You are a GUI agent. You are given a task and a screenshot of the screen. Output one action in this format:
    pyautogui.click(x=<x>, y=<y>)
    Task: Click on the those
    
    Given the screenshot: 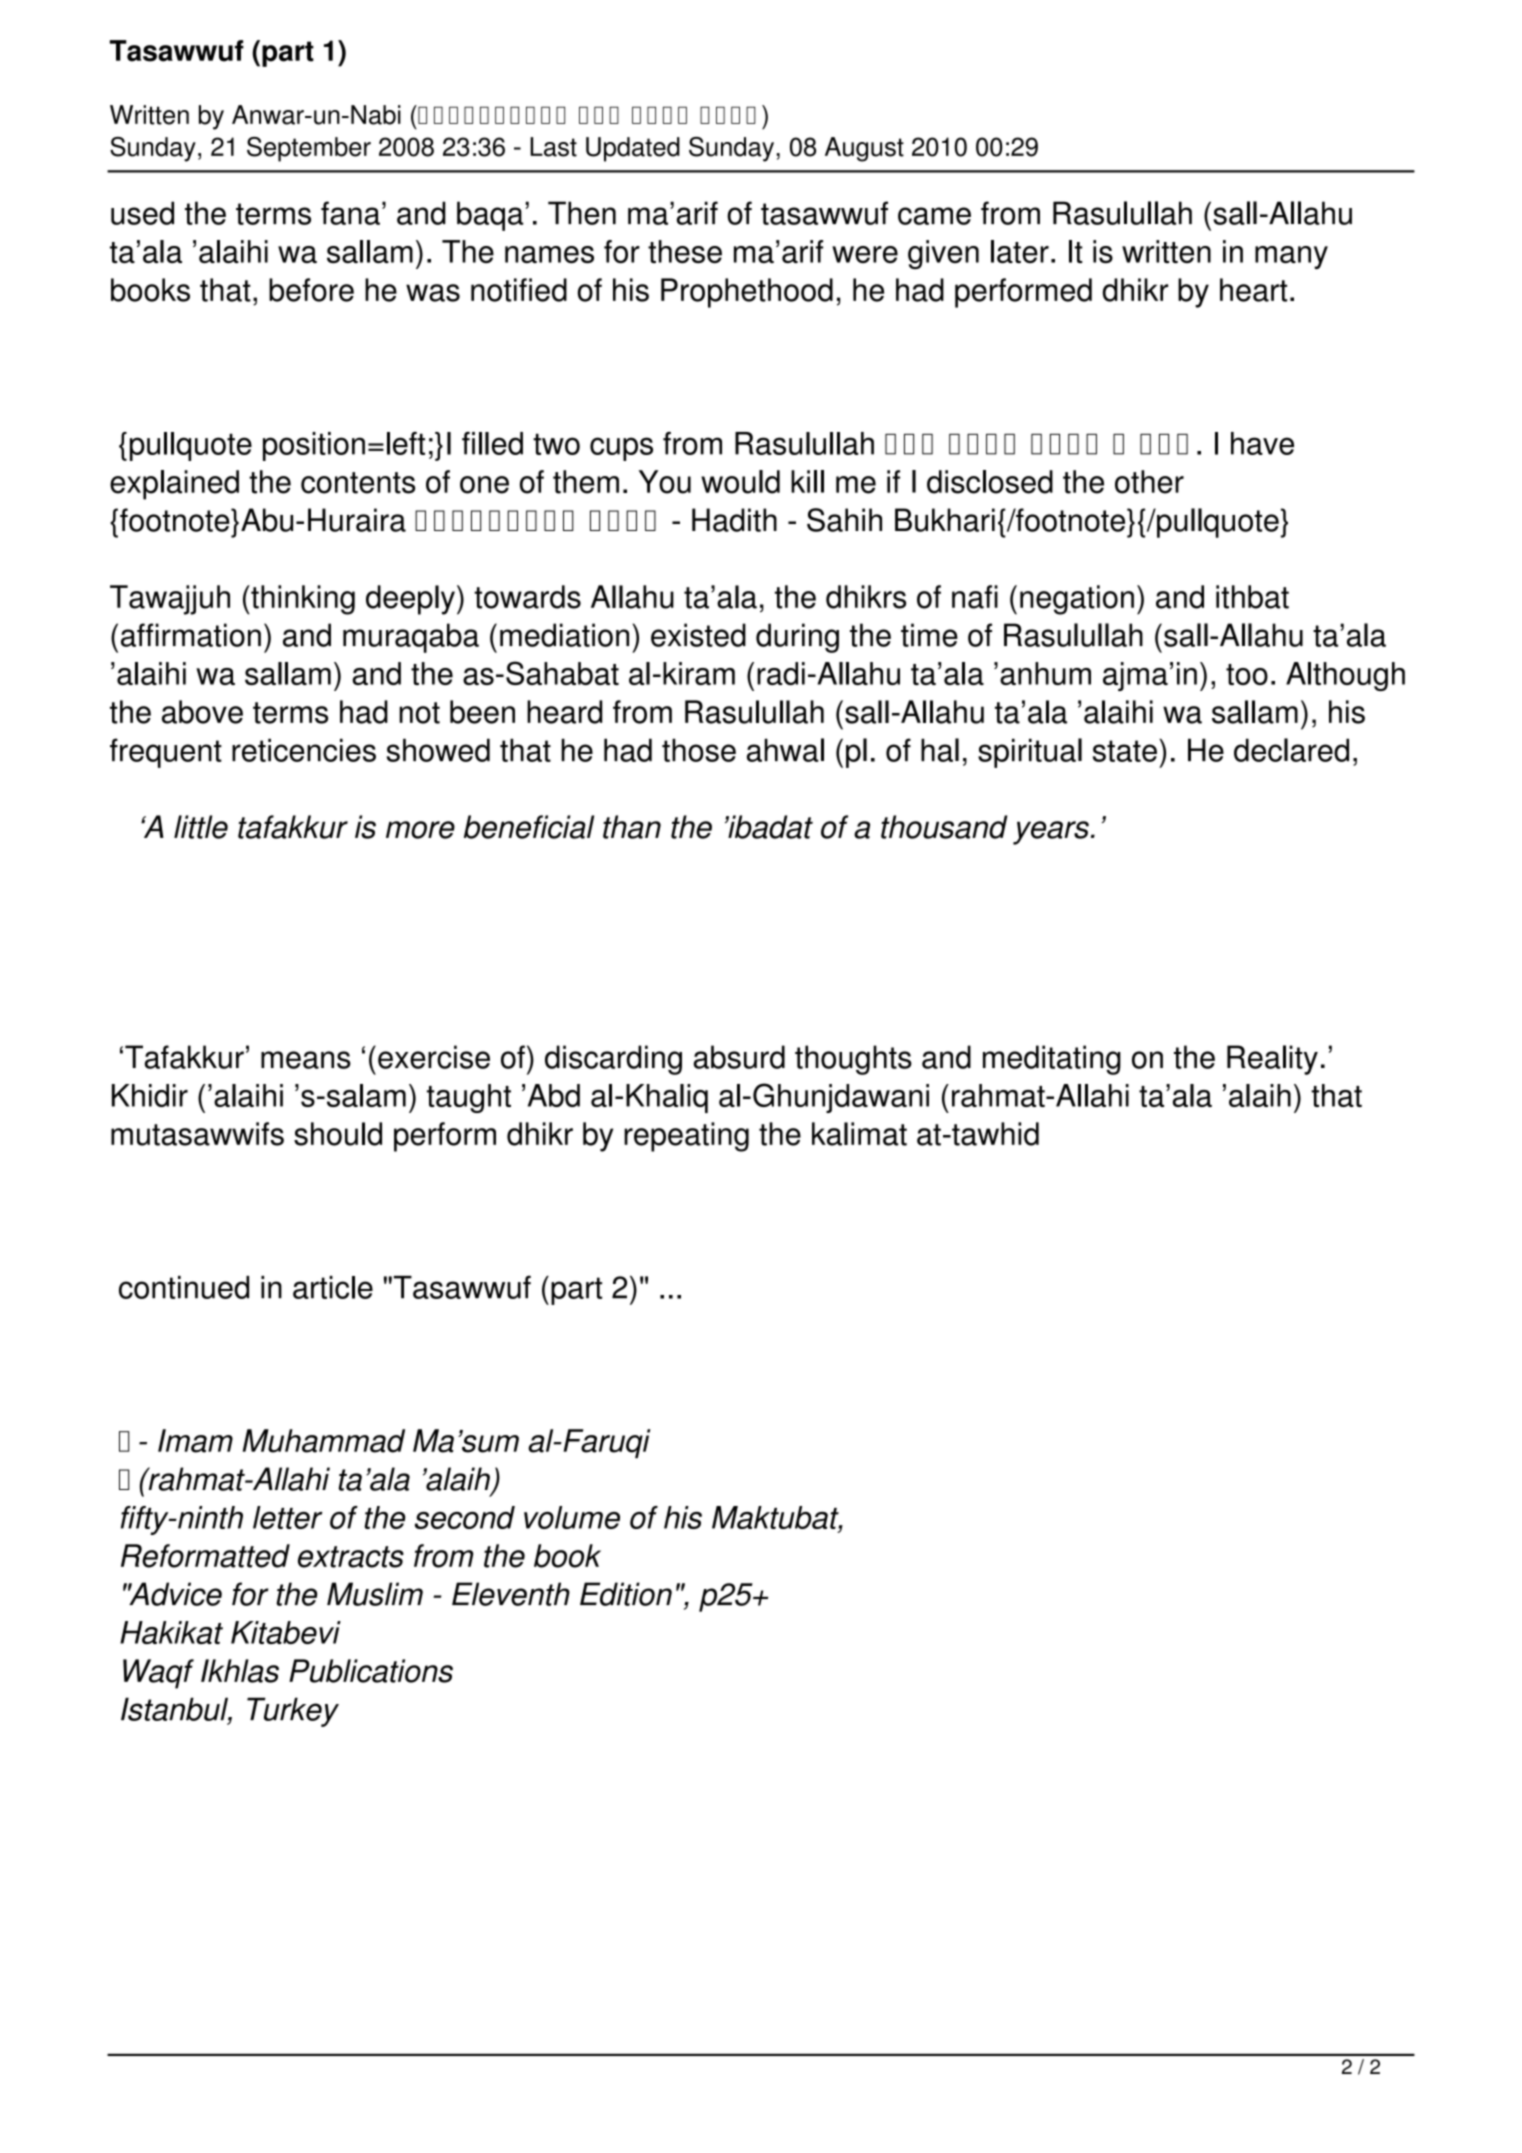 What is the action you would take?
    pyautogui.click(x=699, y=750)
